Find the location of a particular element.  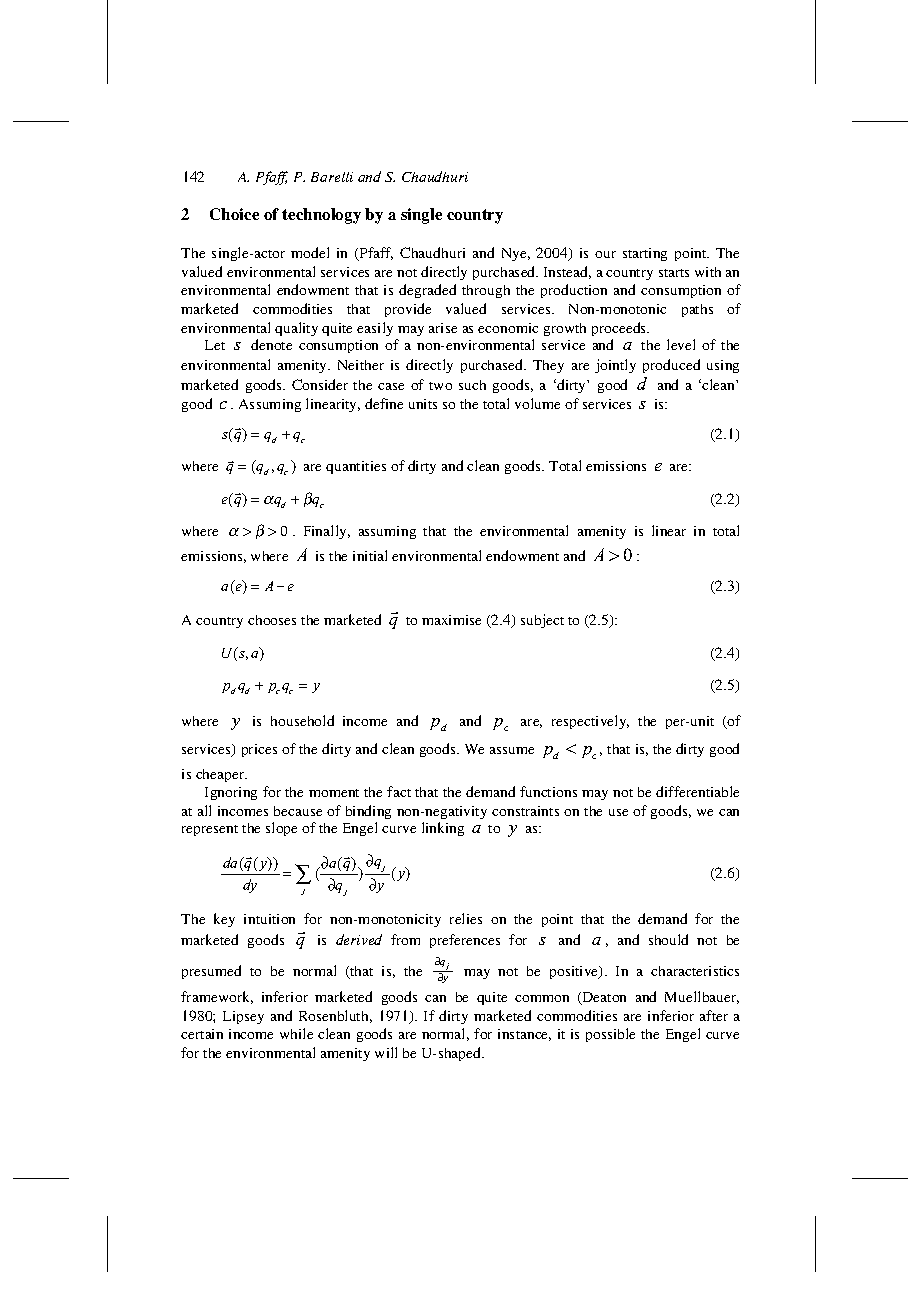

linking is located at coordinates (443, 829).
